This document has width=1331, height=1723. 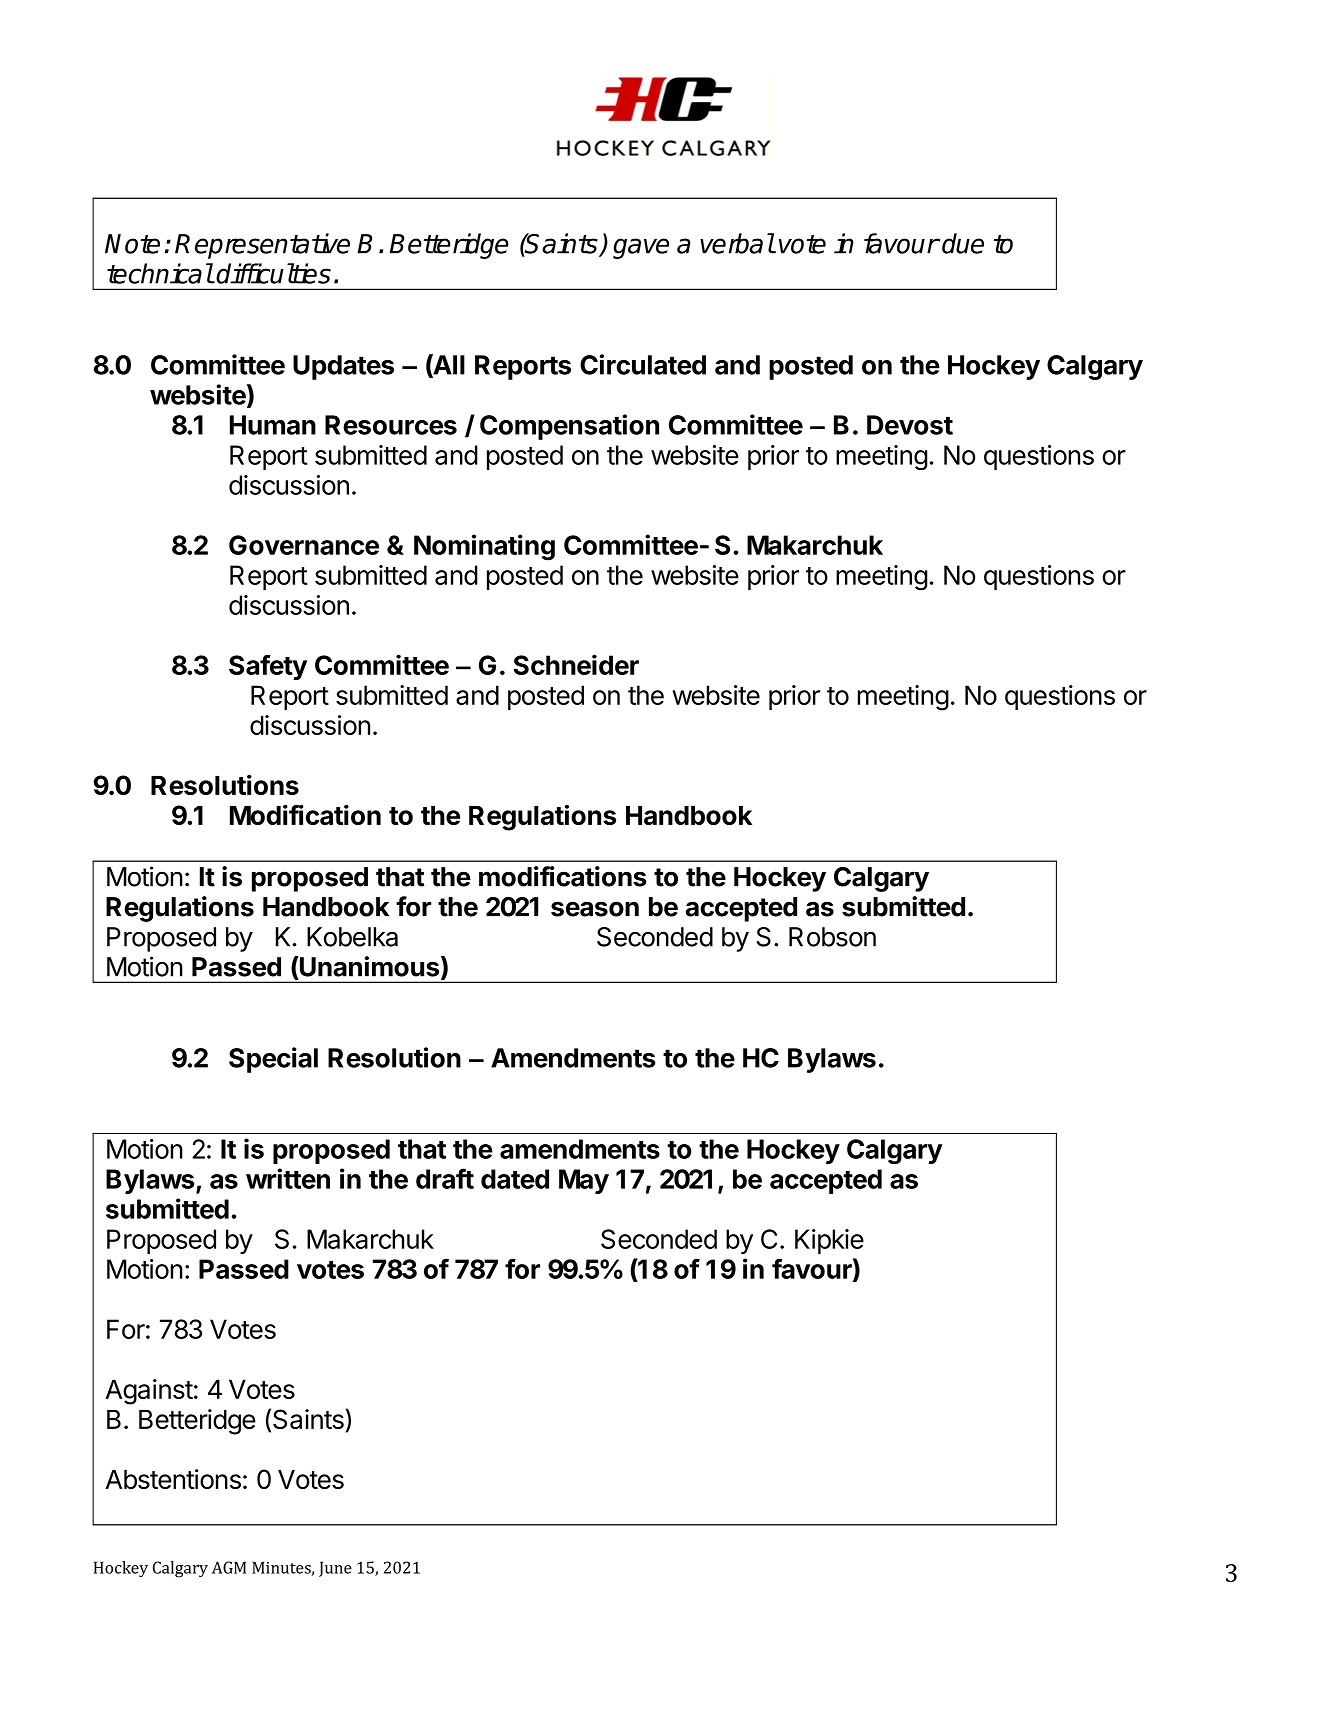 I want to click on June, so click(x=335, y=1569).
